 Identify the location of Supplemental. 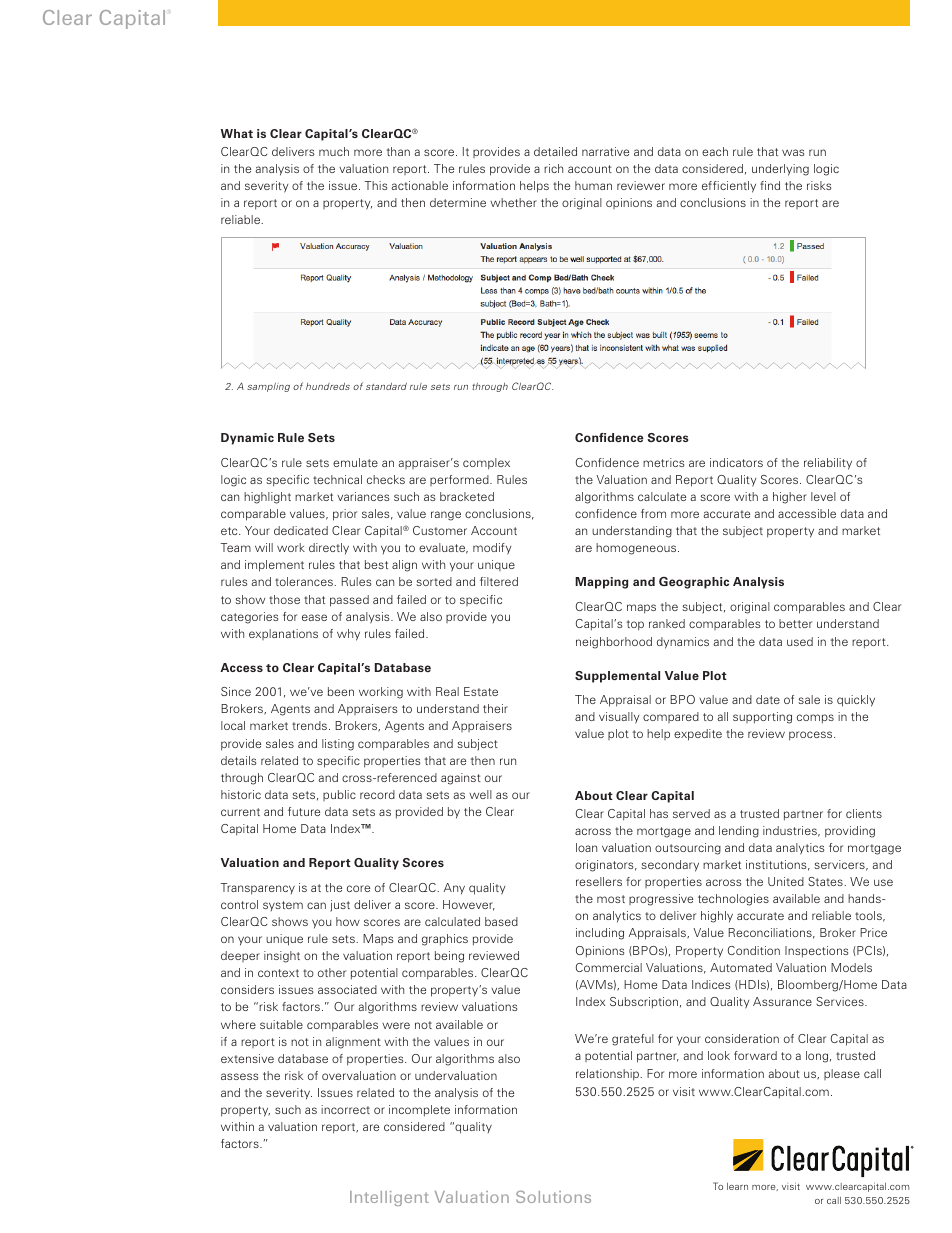
(617, 677).
